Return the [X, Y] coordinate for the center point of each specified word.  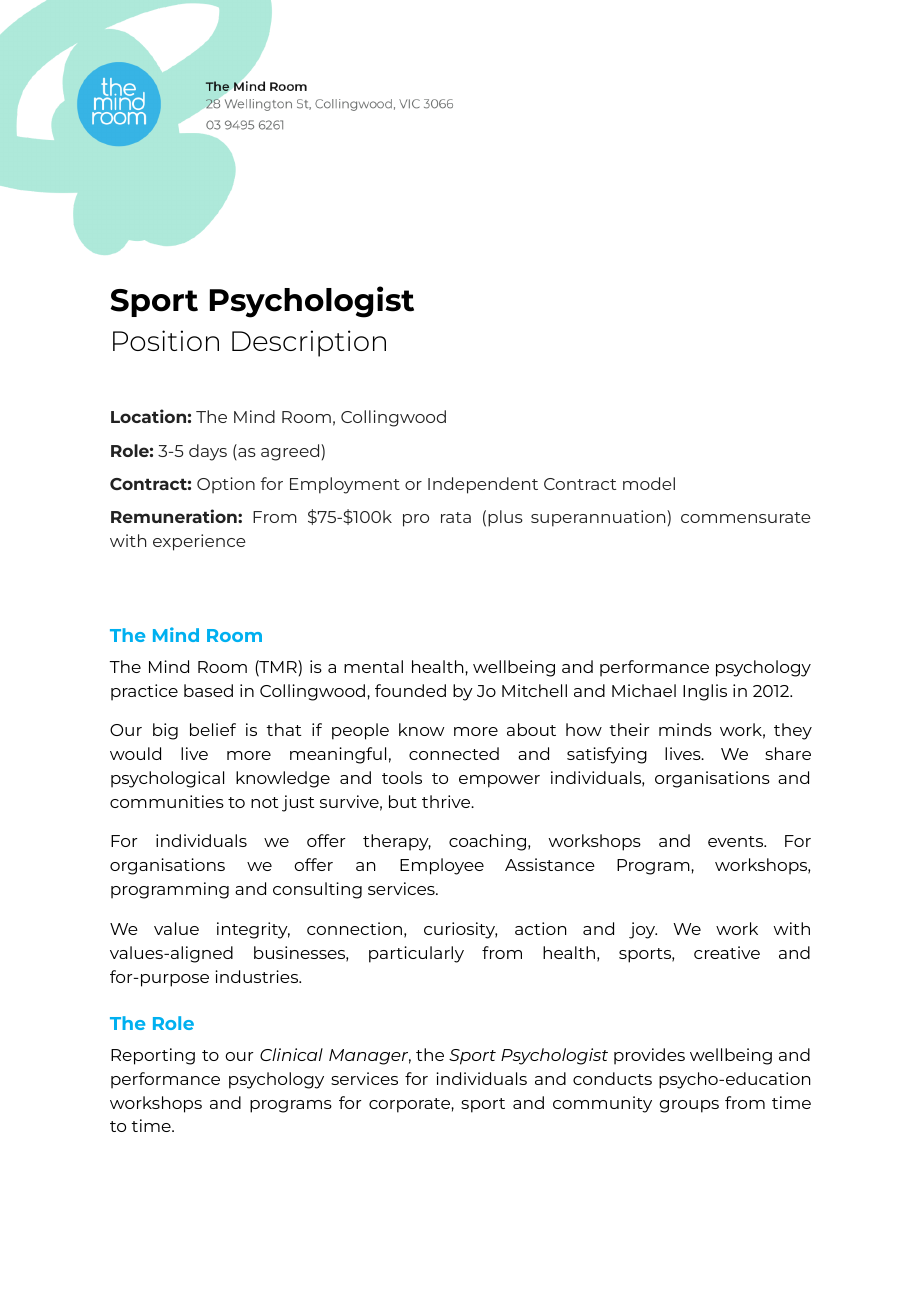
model [649, 483]
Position [166, 340]
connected [454, 753]
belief [213, 729]
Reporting [153, 1056]
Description [309, 343]
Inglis [705, 692]
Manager [370, 1057]
